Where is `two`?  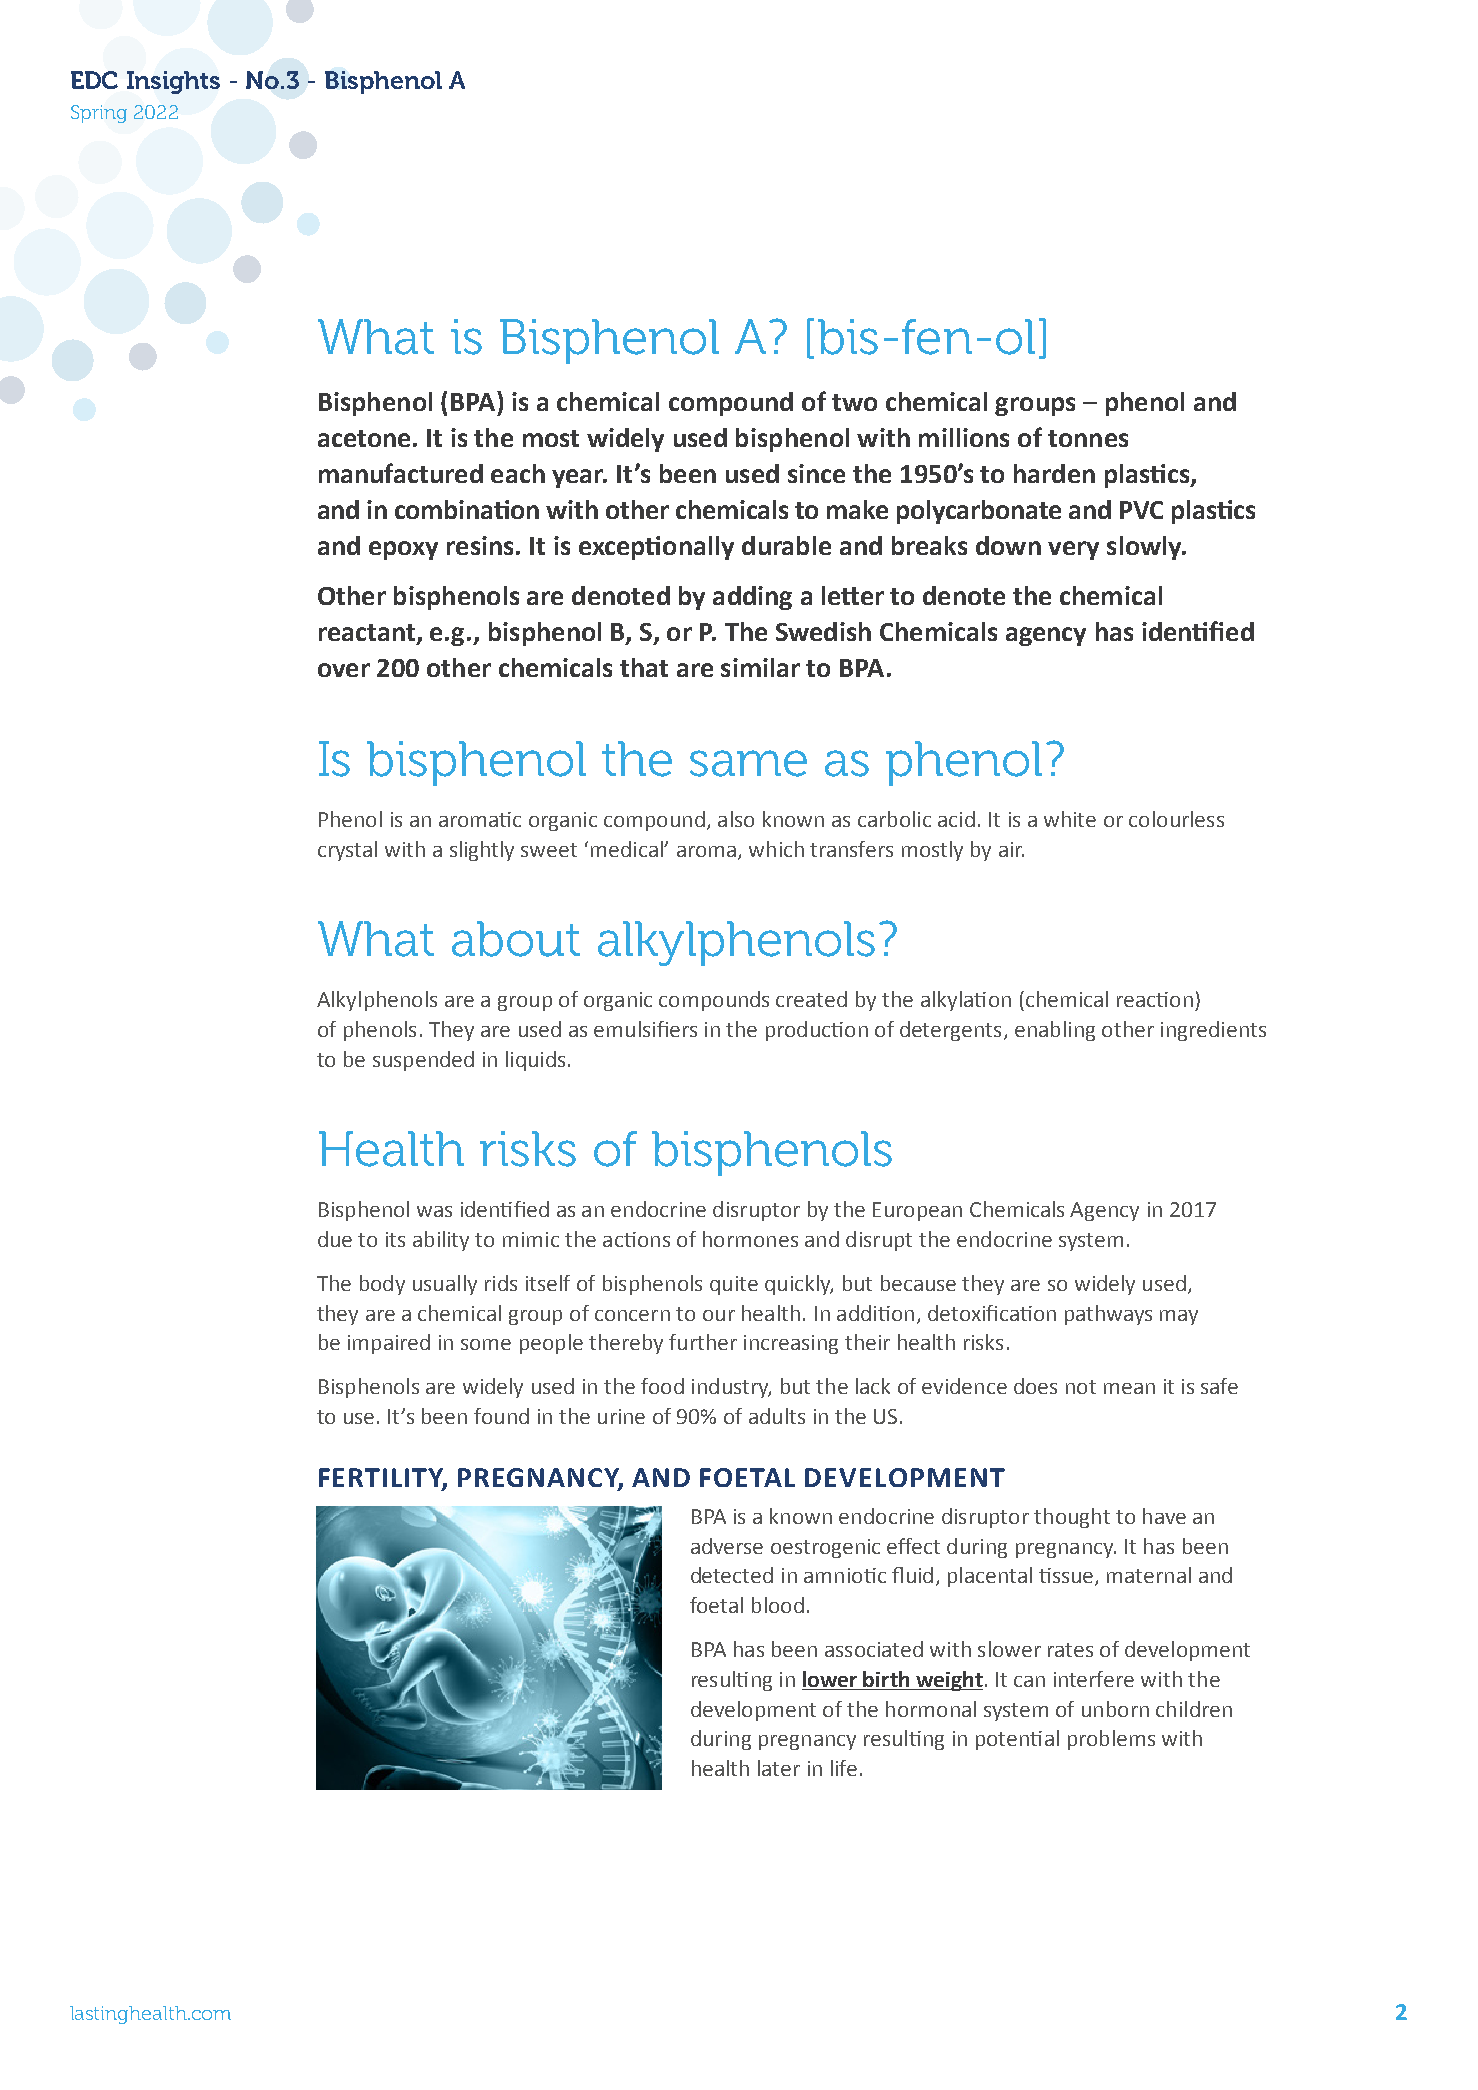 two is located at coordinates (854, 402).
